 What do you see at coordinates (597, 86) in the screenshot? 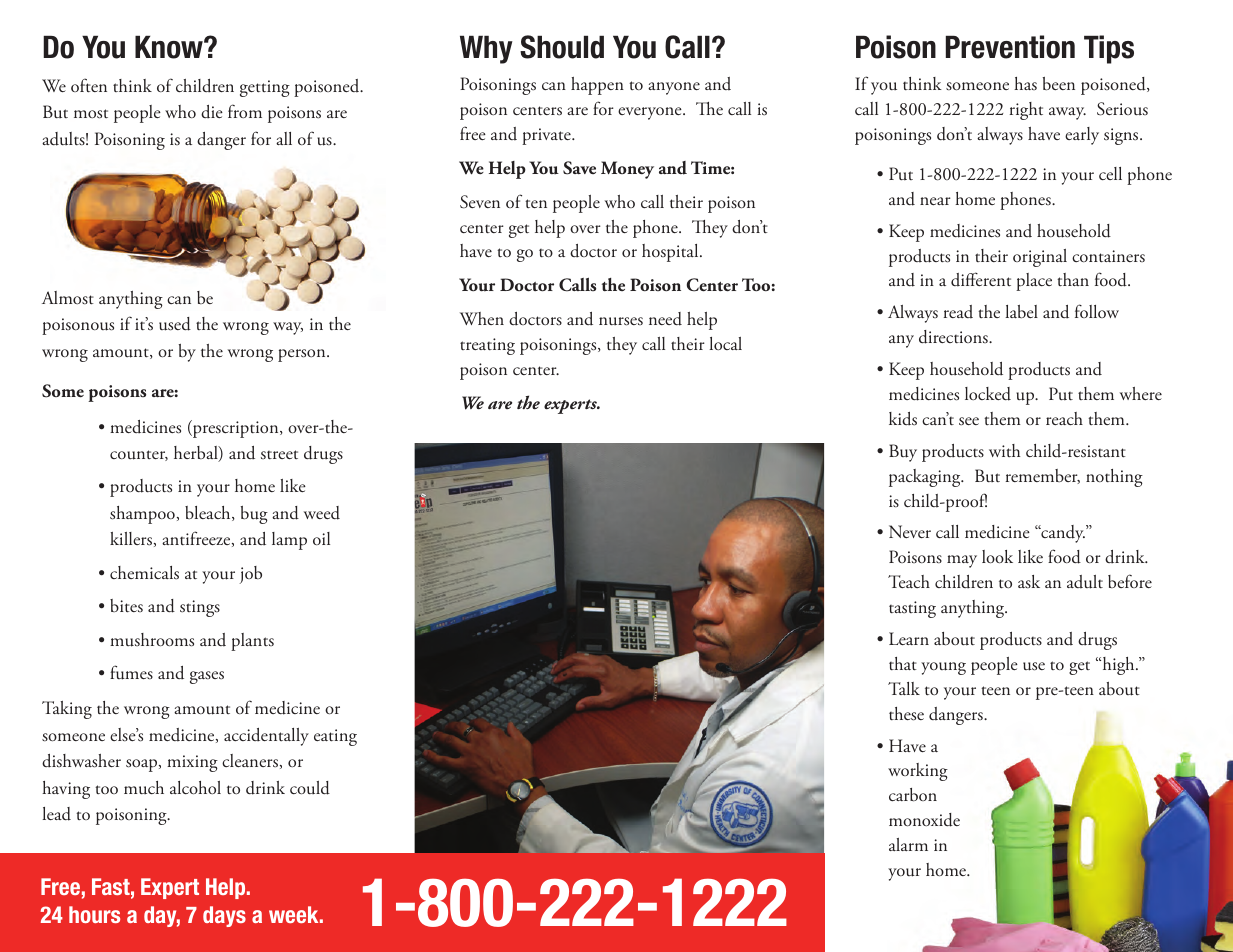
I see `happen` at bounding box center [597, 86].
